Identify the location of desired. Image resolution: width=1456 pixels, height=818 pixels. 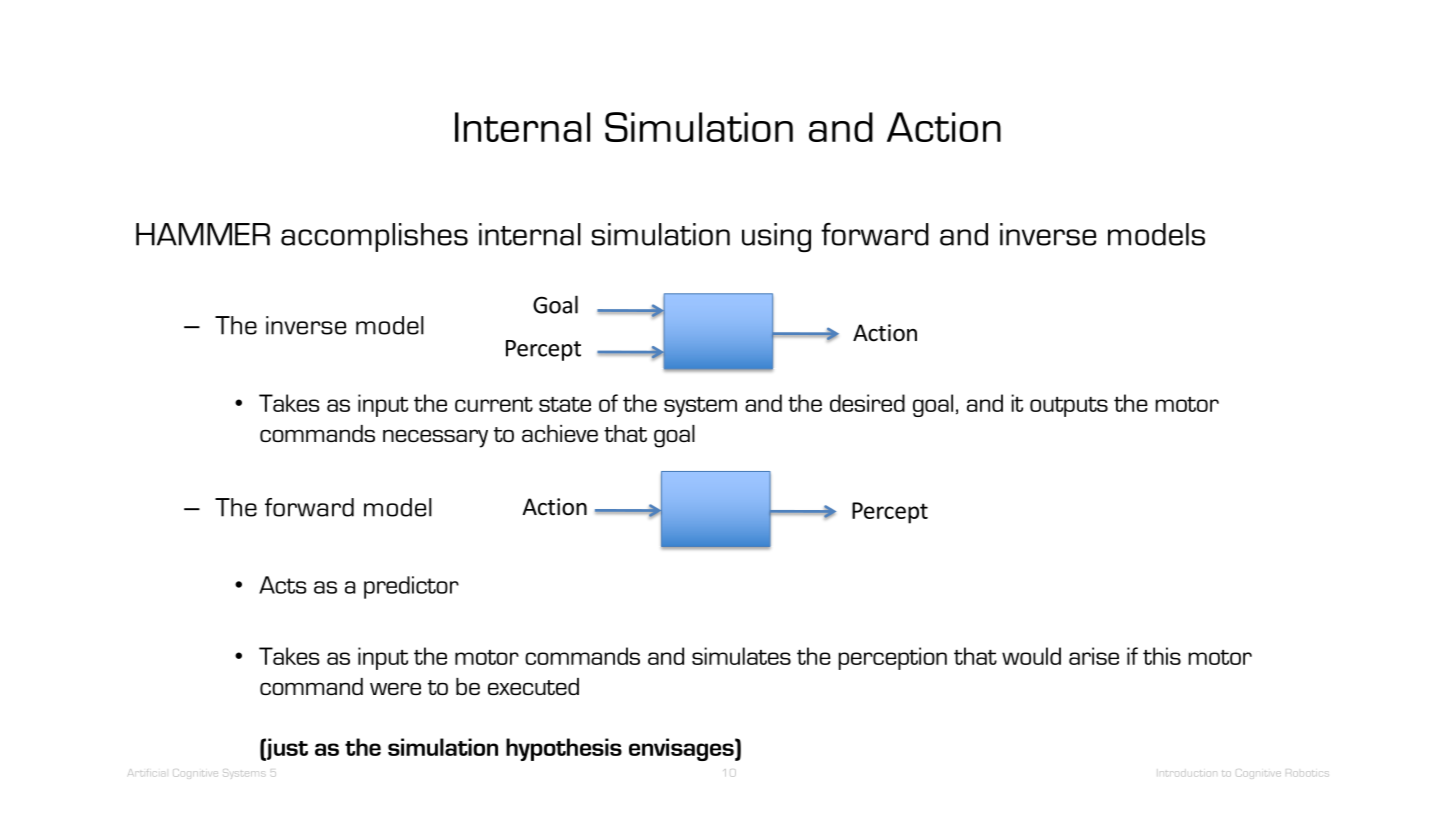
(867, 403).
